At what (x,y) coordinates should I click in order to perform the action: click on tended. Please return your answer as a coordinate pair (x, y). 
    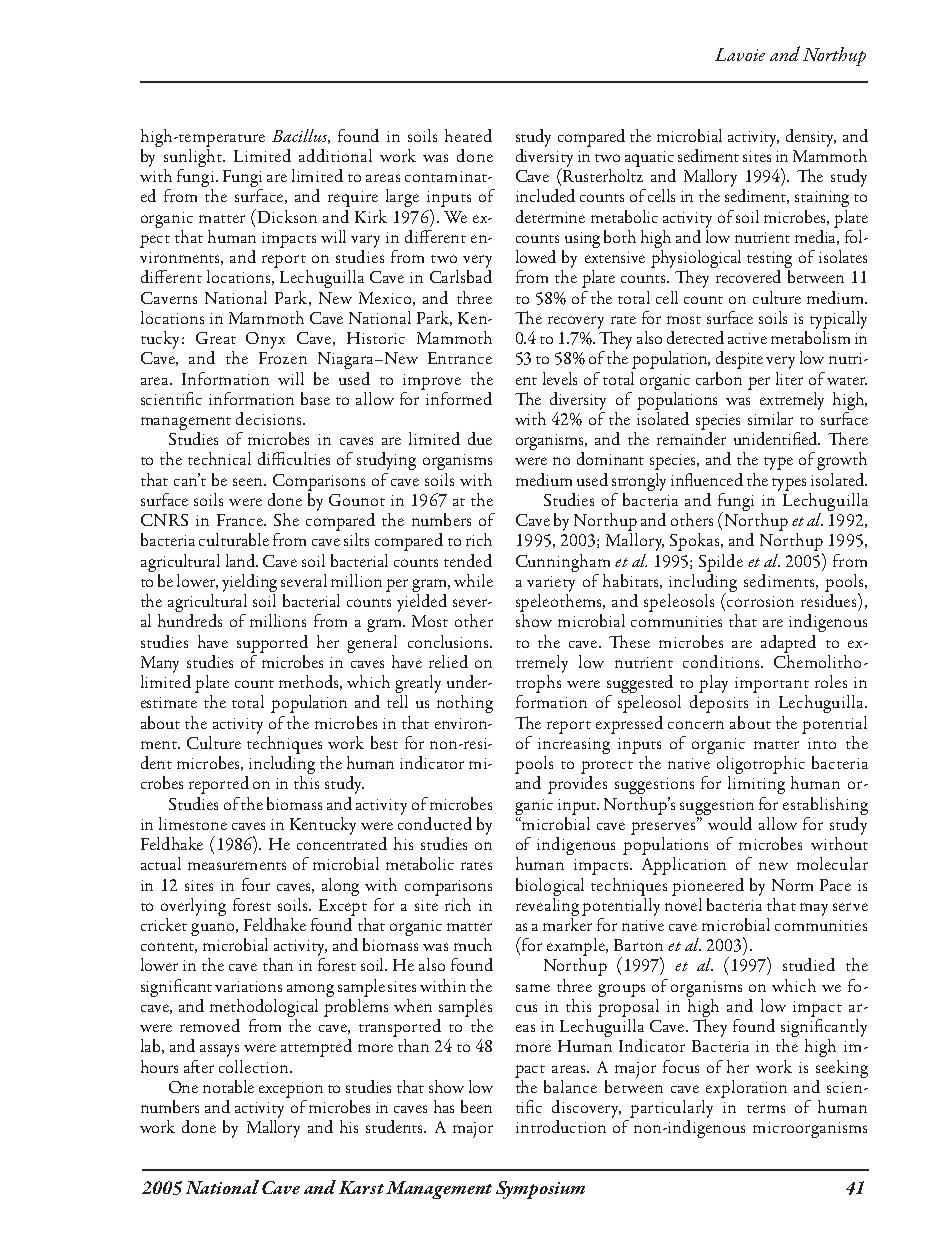
    Looking at the image, I should click on (468, 560).
